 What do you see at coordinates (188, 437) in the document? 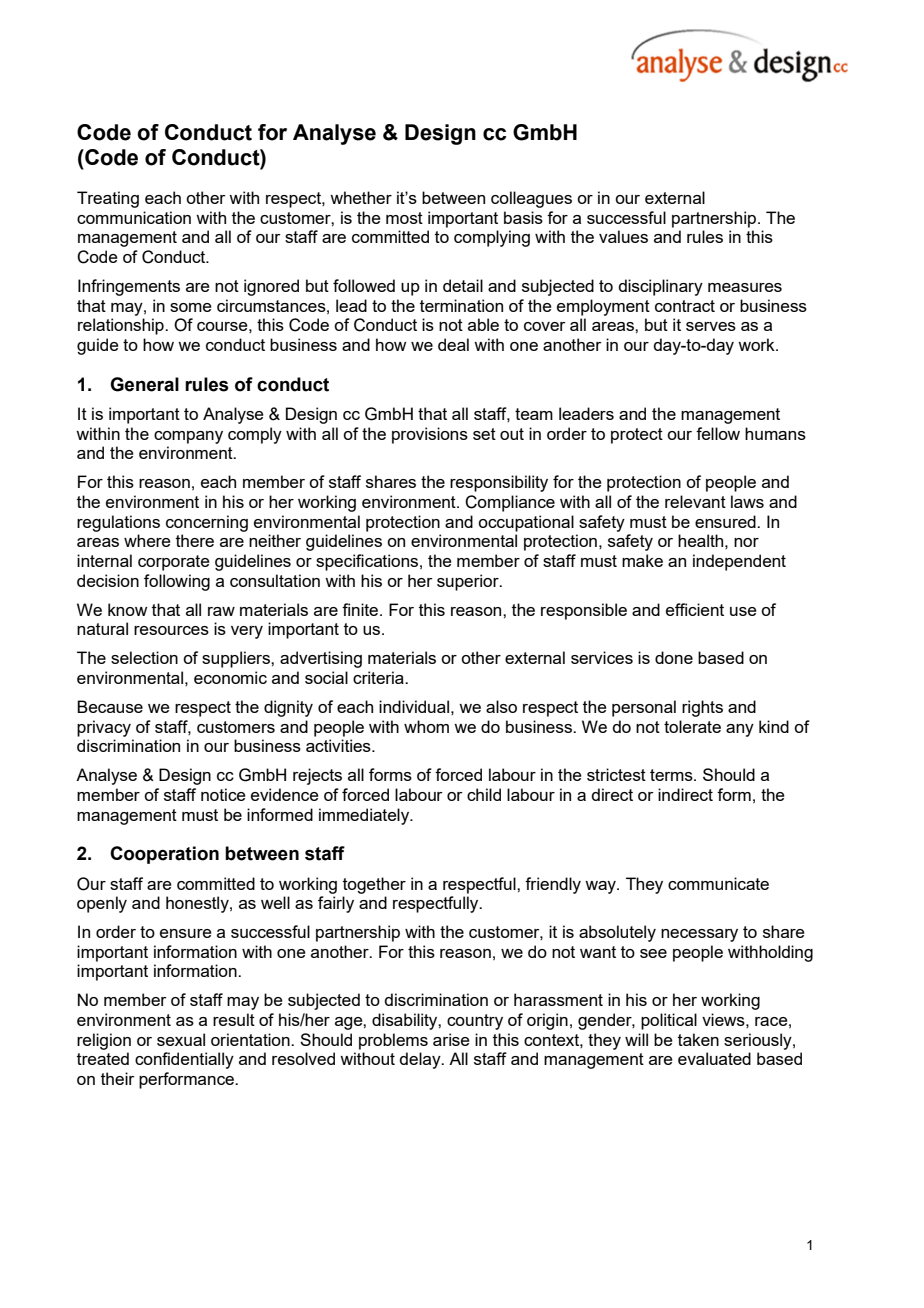
I see `company` at bounding box center [188, 437].
